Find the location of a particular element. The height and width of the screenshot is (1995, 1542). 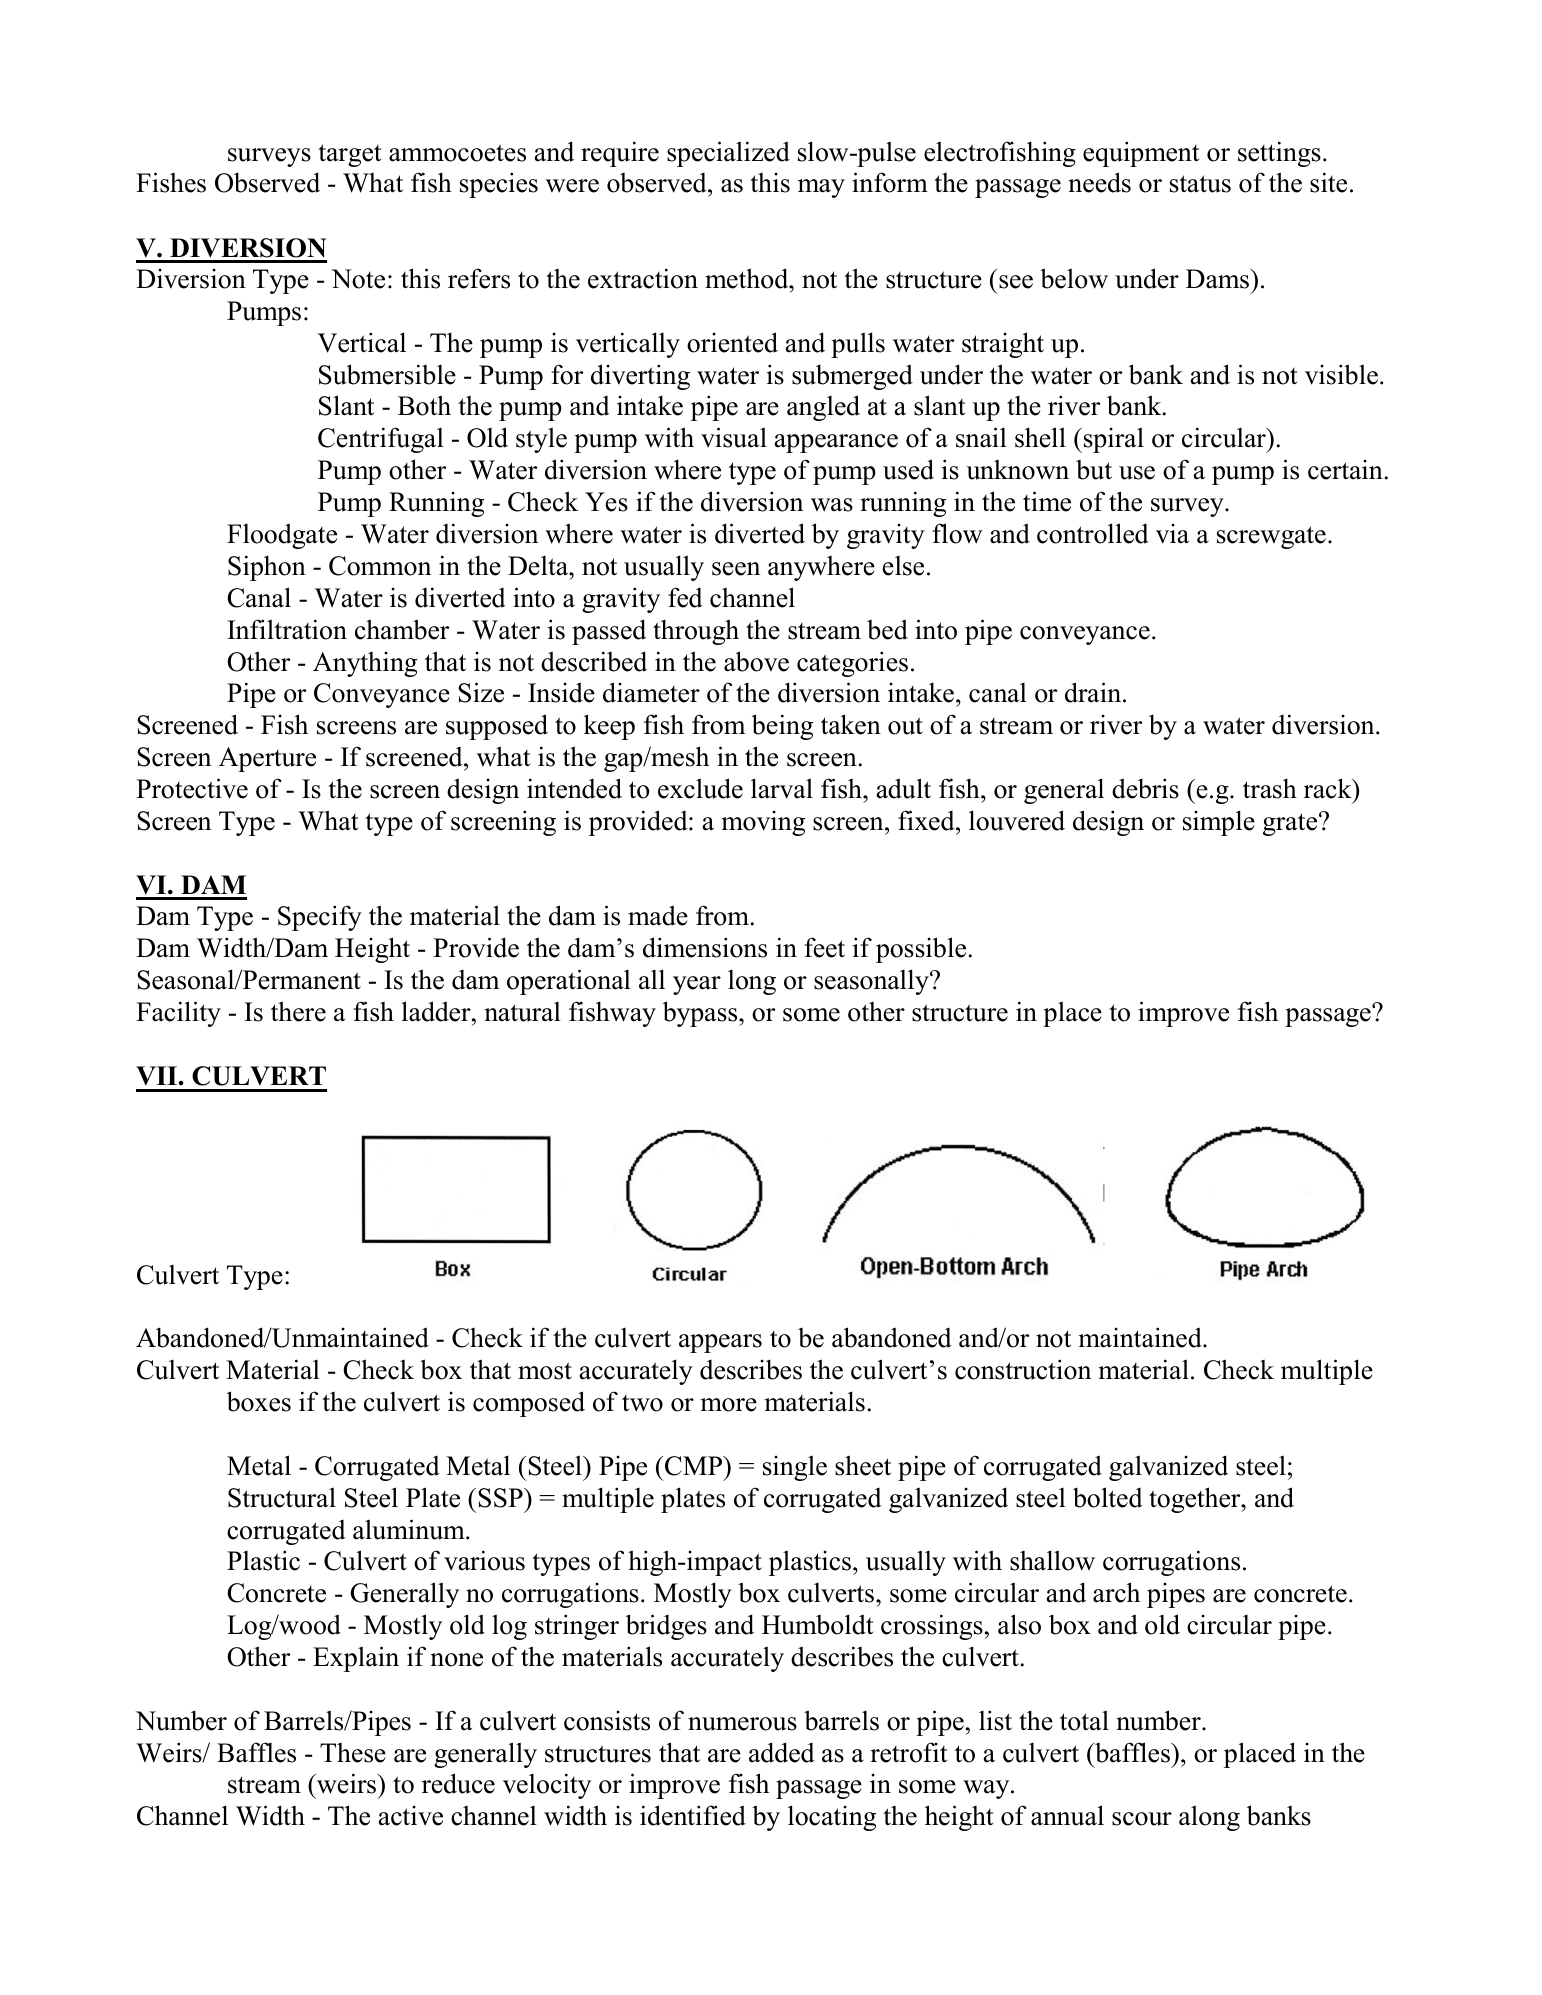

construction is located at coordinates (1023, 1369).
